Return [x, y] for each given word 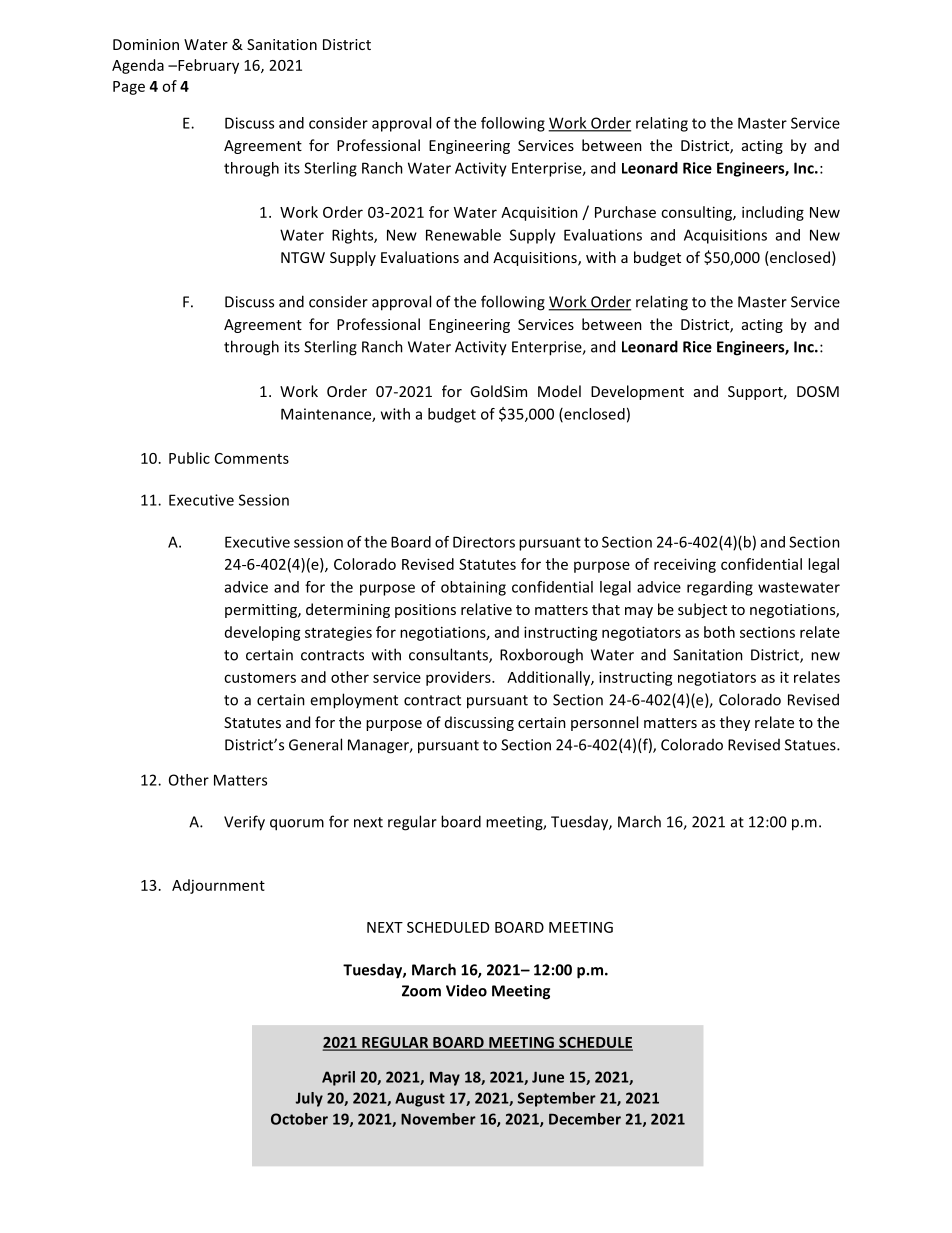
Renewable [463, 235]
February [207, 66]
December [585, 1119]
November [438, 1119]
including [773, 213]
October [299, 1119]
